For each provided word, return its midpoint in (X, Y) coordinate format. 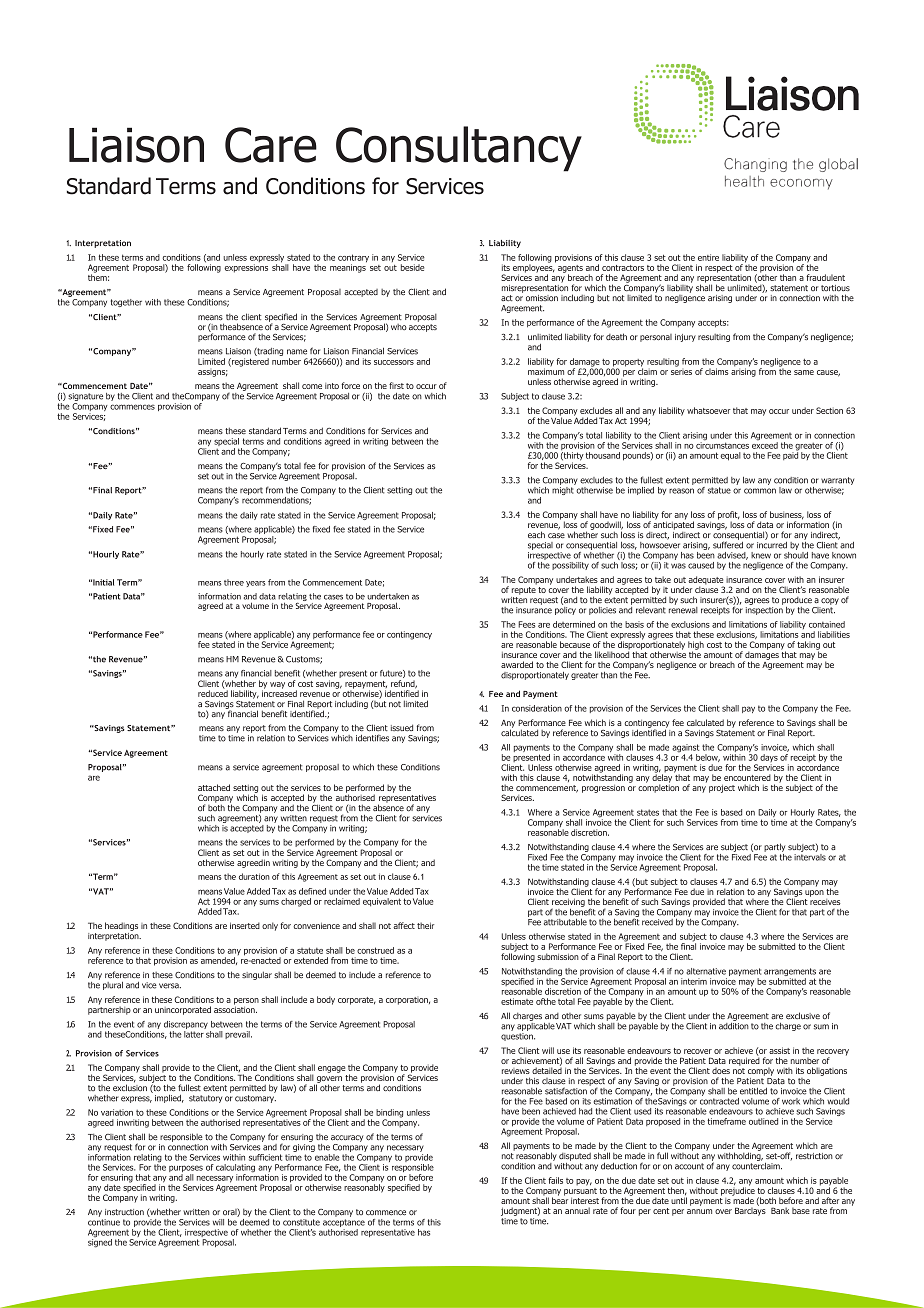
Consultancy (459, 149)
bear (560, 1199)
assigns (212, 373)
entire (708, 257)
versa (170, 986)
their (425, 925)
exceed (765, 444)
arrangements (790, 973)
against (685, 749)
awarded (517, 664)
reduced (213, 692)
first (396, 385)
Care (271, 145)
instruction (124, 1212)
